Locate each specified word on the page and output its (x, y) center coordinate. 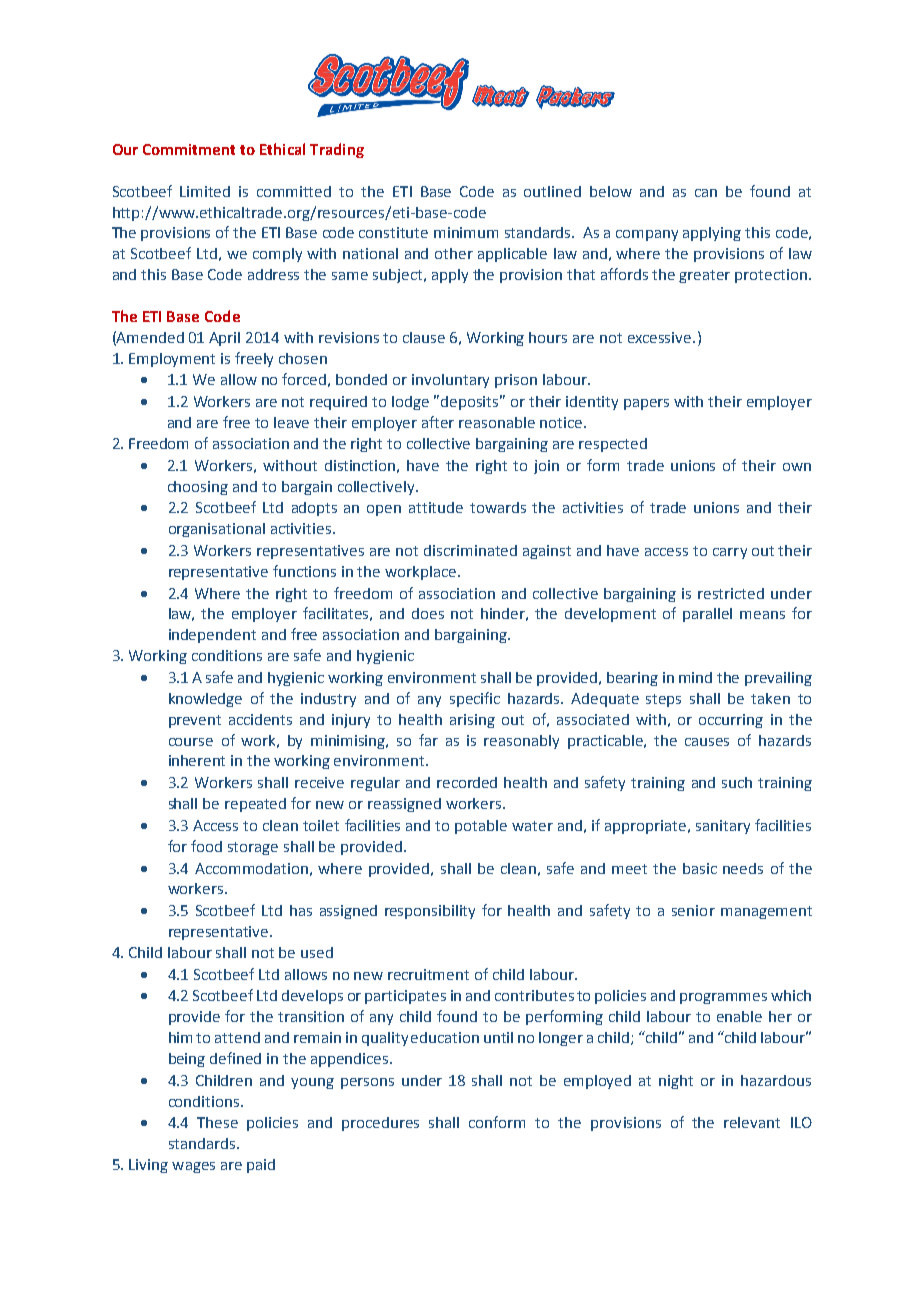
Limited (205, 191)
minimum (466, 232)
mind (695, 677)
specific (475, 699)
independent (212, 636)
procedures (380, 1124)
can (706, 193)
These (217, 1122)
